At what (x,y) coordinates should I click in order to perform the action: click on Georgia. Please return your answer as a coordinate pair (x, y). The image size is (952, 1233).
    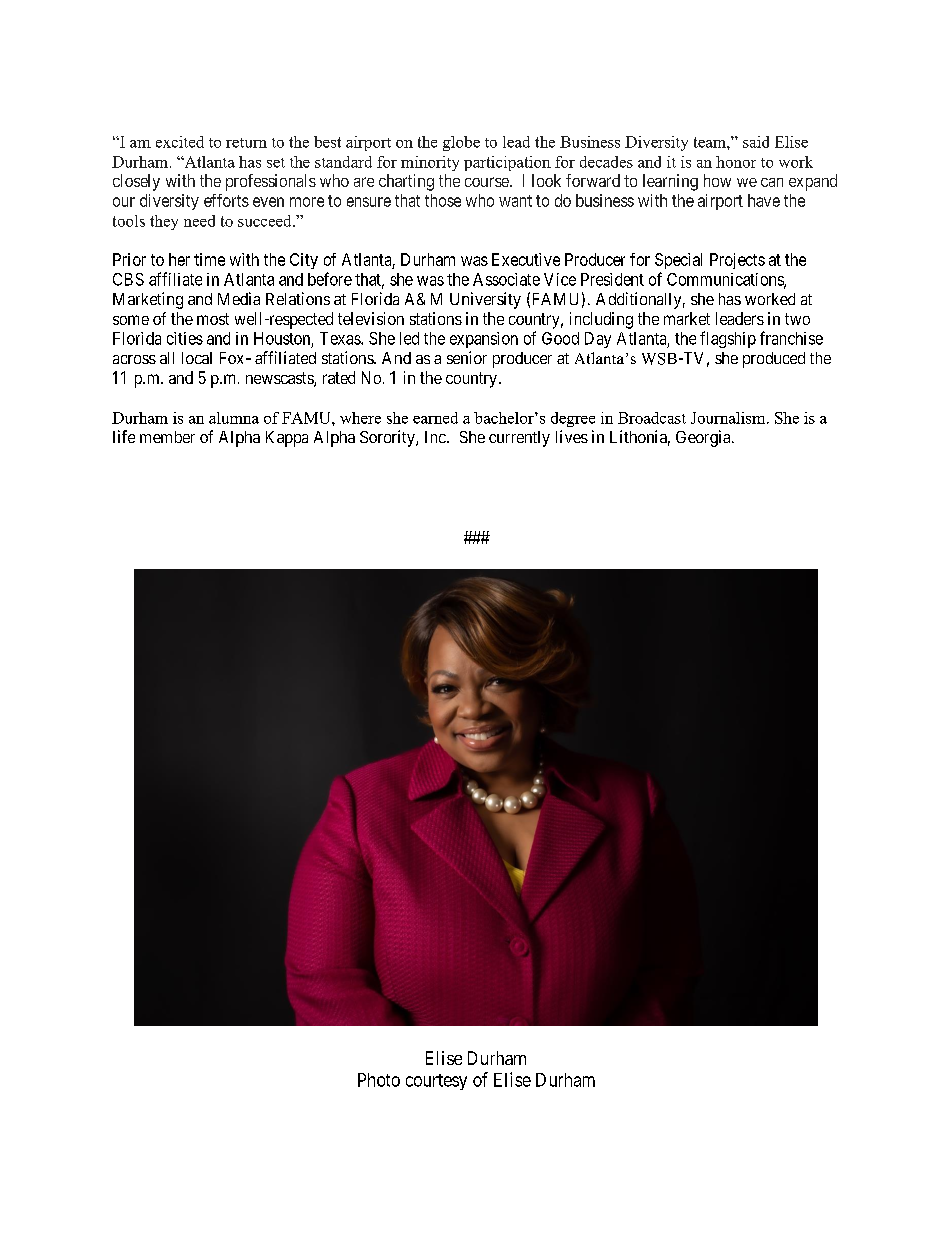
    Looking at the image, I should click on (704, 438).
